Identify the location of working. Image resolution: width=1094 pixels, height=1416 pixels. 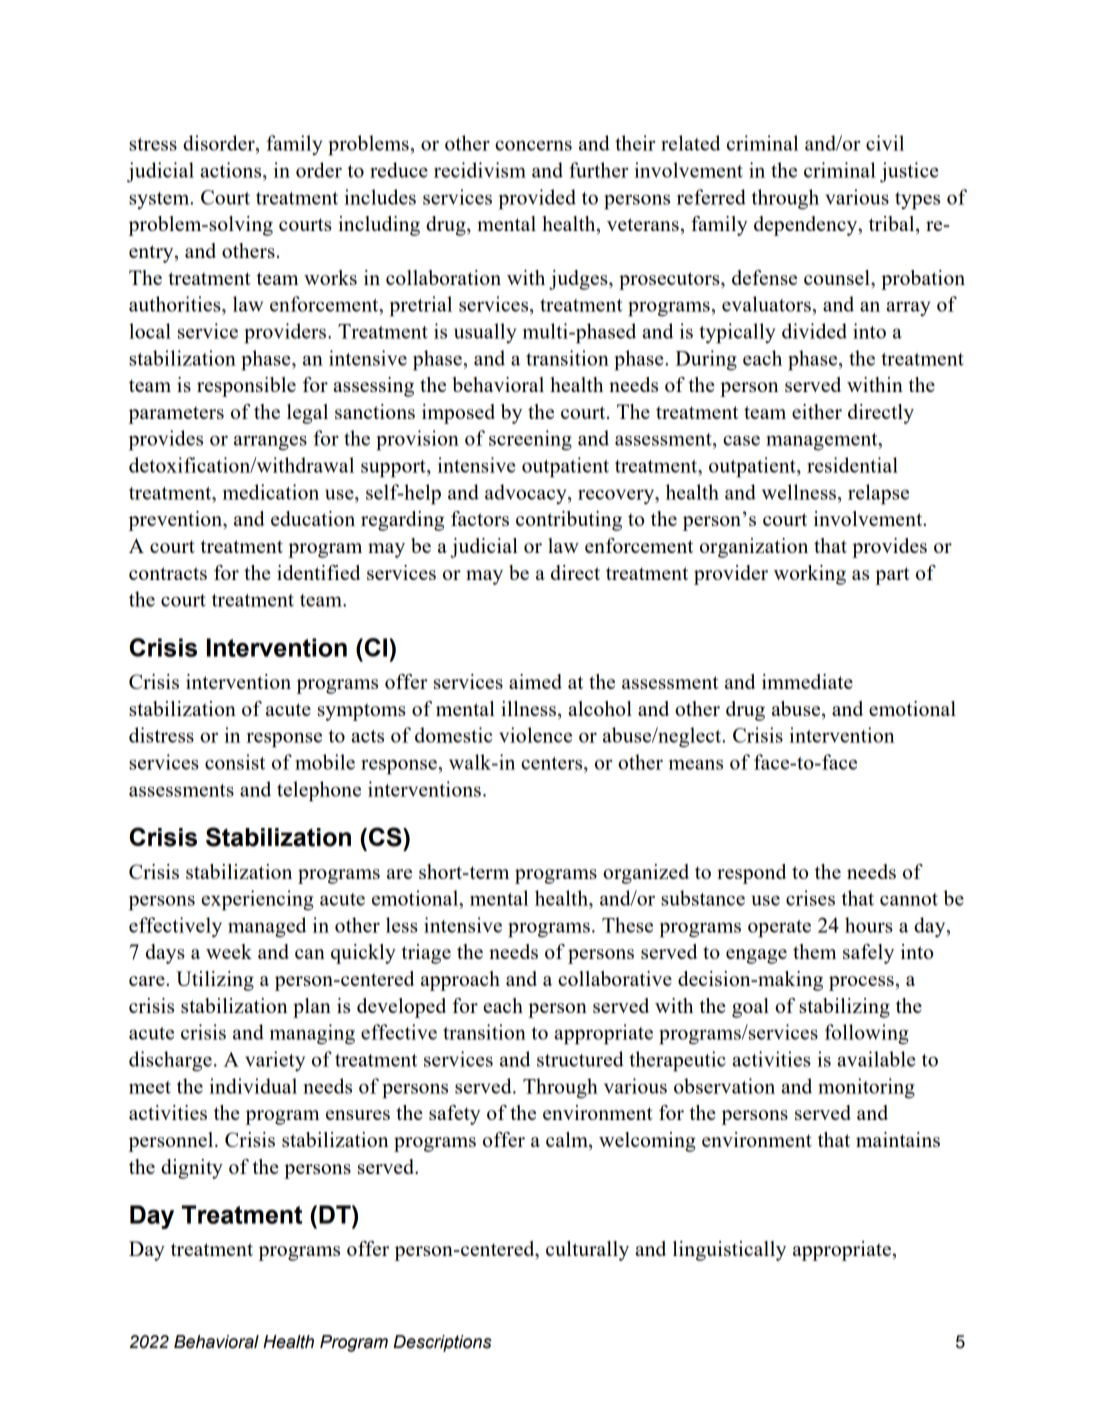
(809, 575).
